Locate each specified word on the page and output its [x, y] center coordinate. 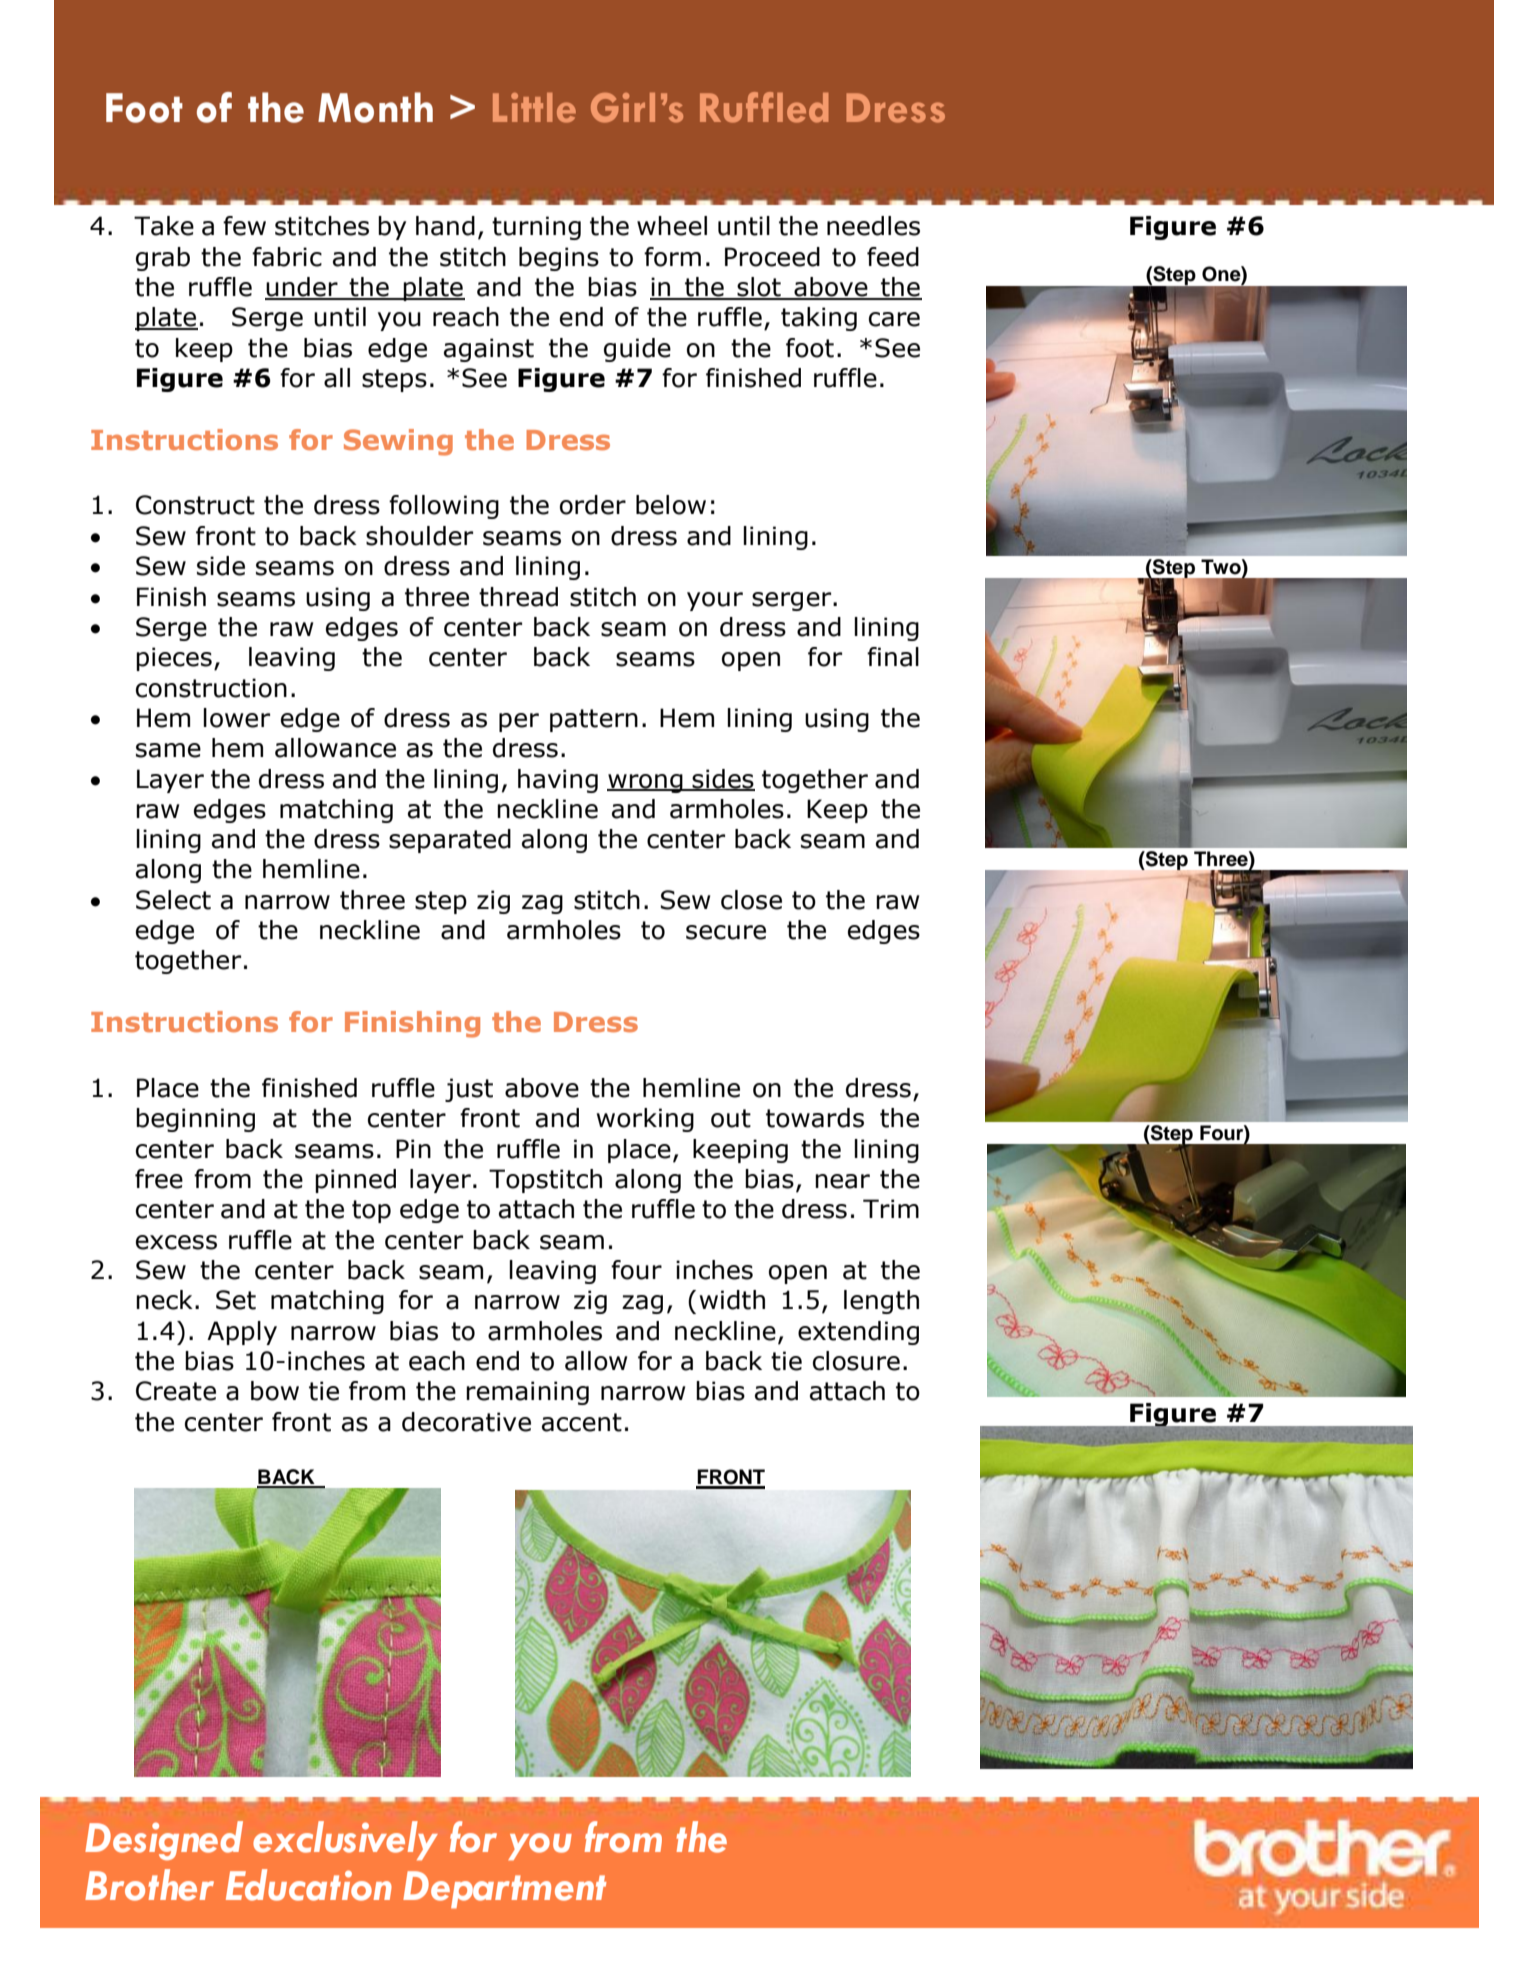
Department [504, 1890]
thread [518, 597]
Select [173, 900]
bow [275, 1391]
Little [534, 108]
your [715, 601]
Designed [164, 1840]
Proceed [772, 257]
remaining [527, 1393]
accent [582, 1422]
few [244, 226]
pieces [174, 659]
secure [726, 932]
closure [856, 1361]
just [469, 1090]
